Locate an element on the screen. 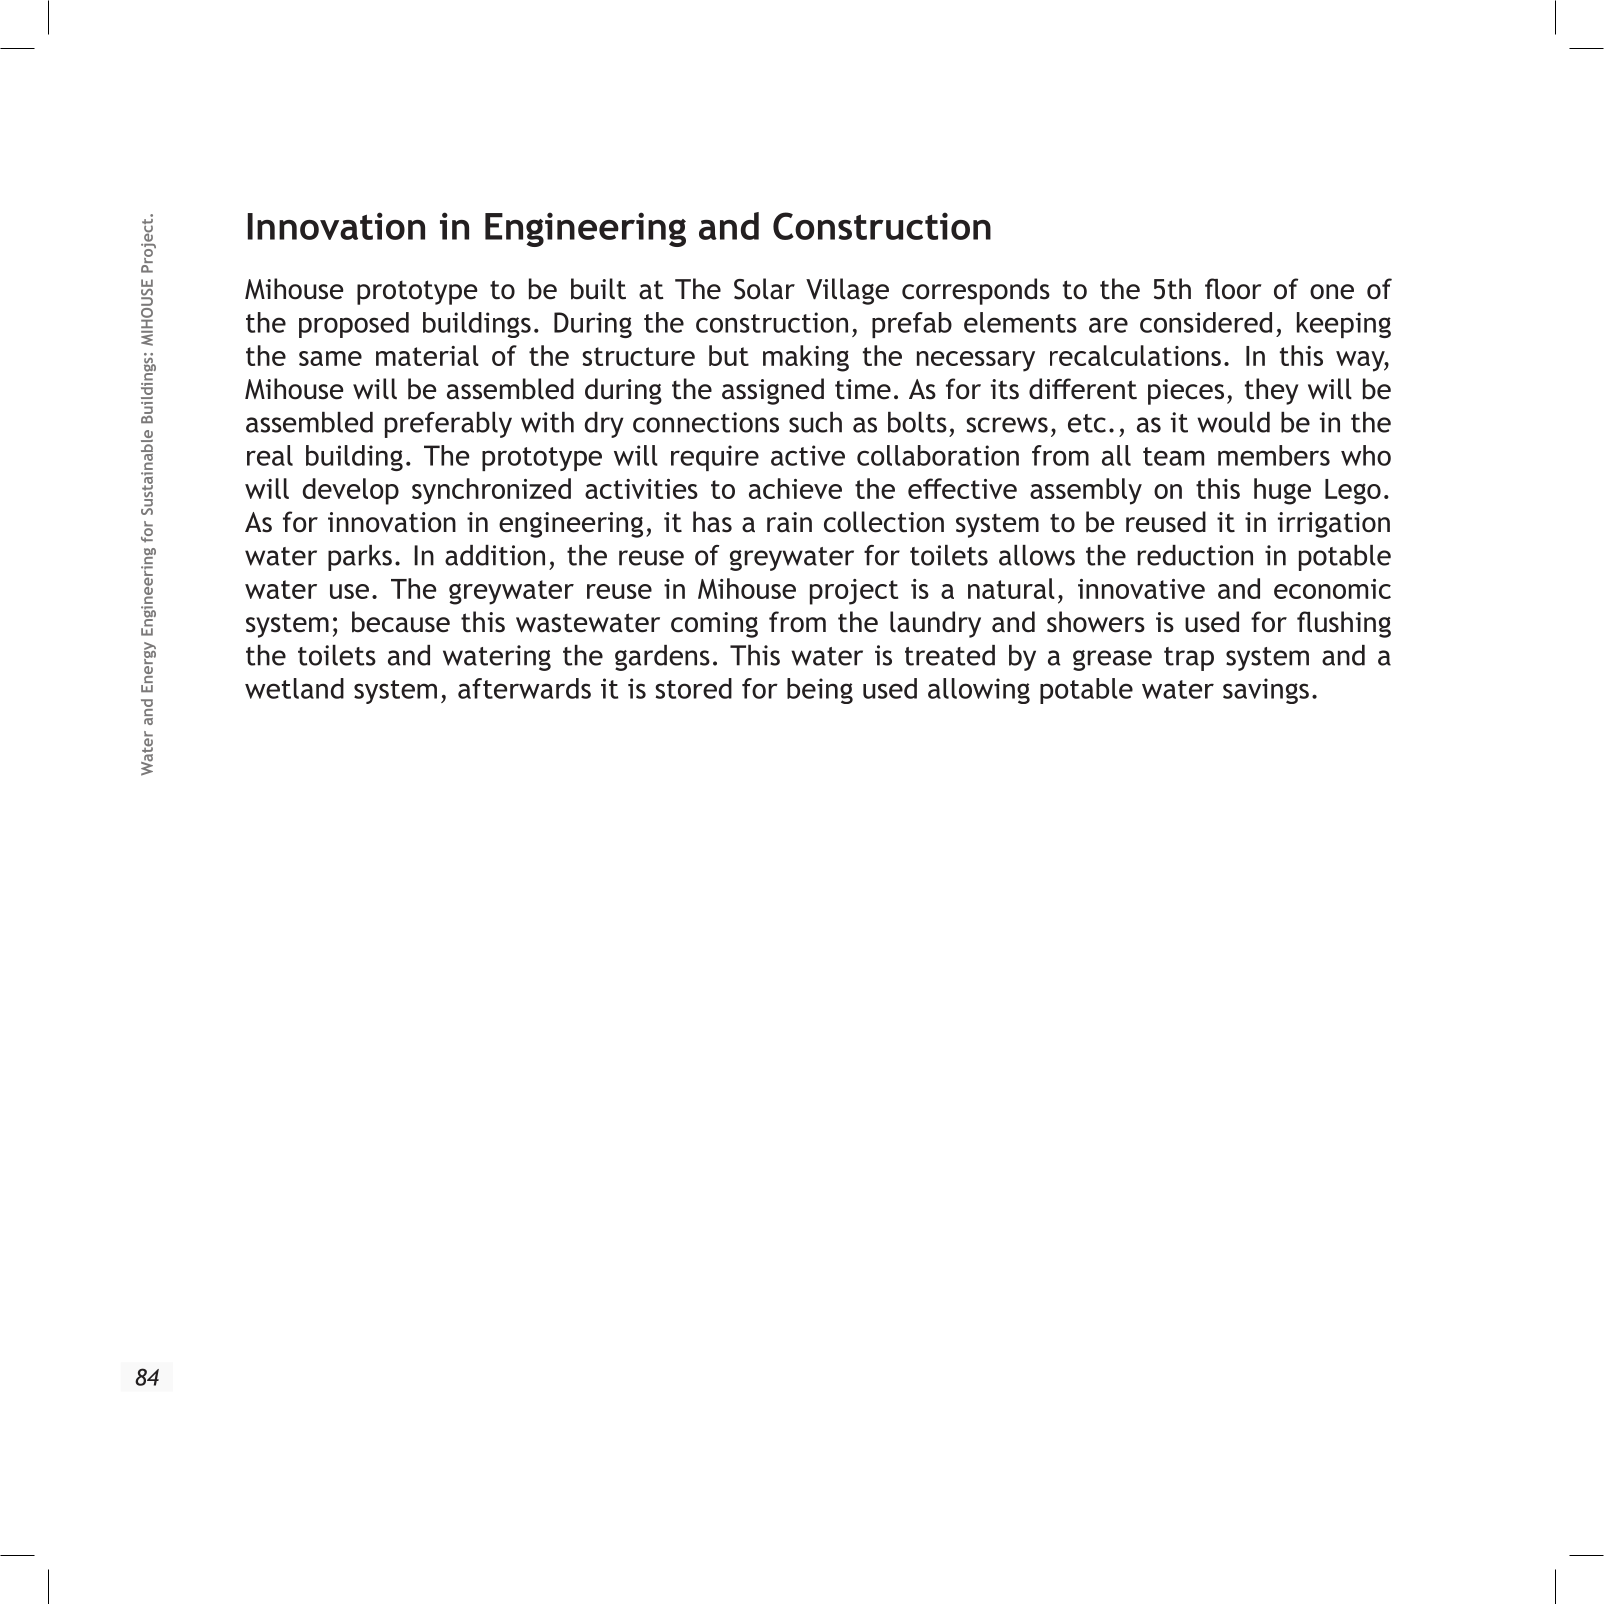 Image resolution: width=1604 pixels, height=1604 pixels. Village is located at coordinates (847, 291).
